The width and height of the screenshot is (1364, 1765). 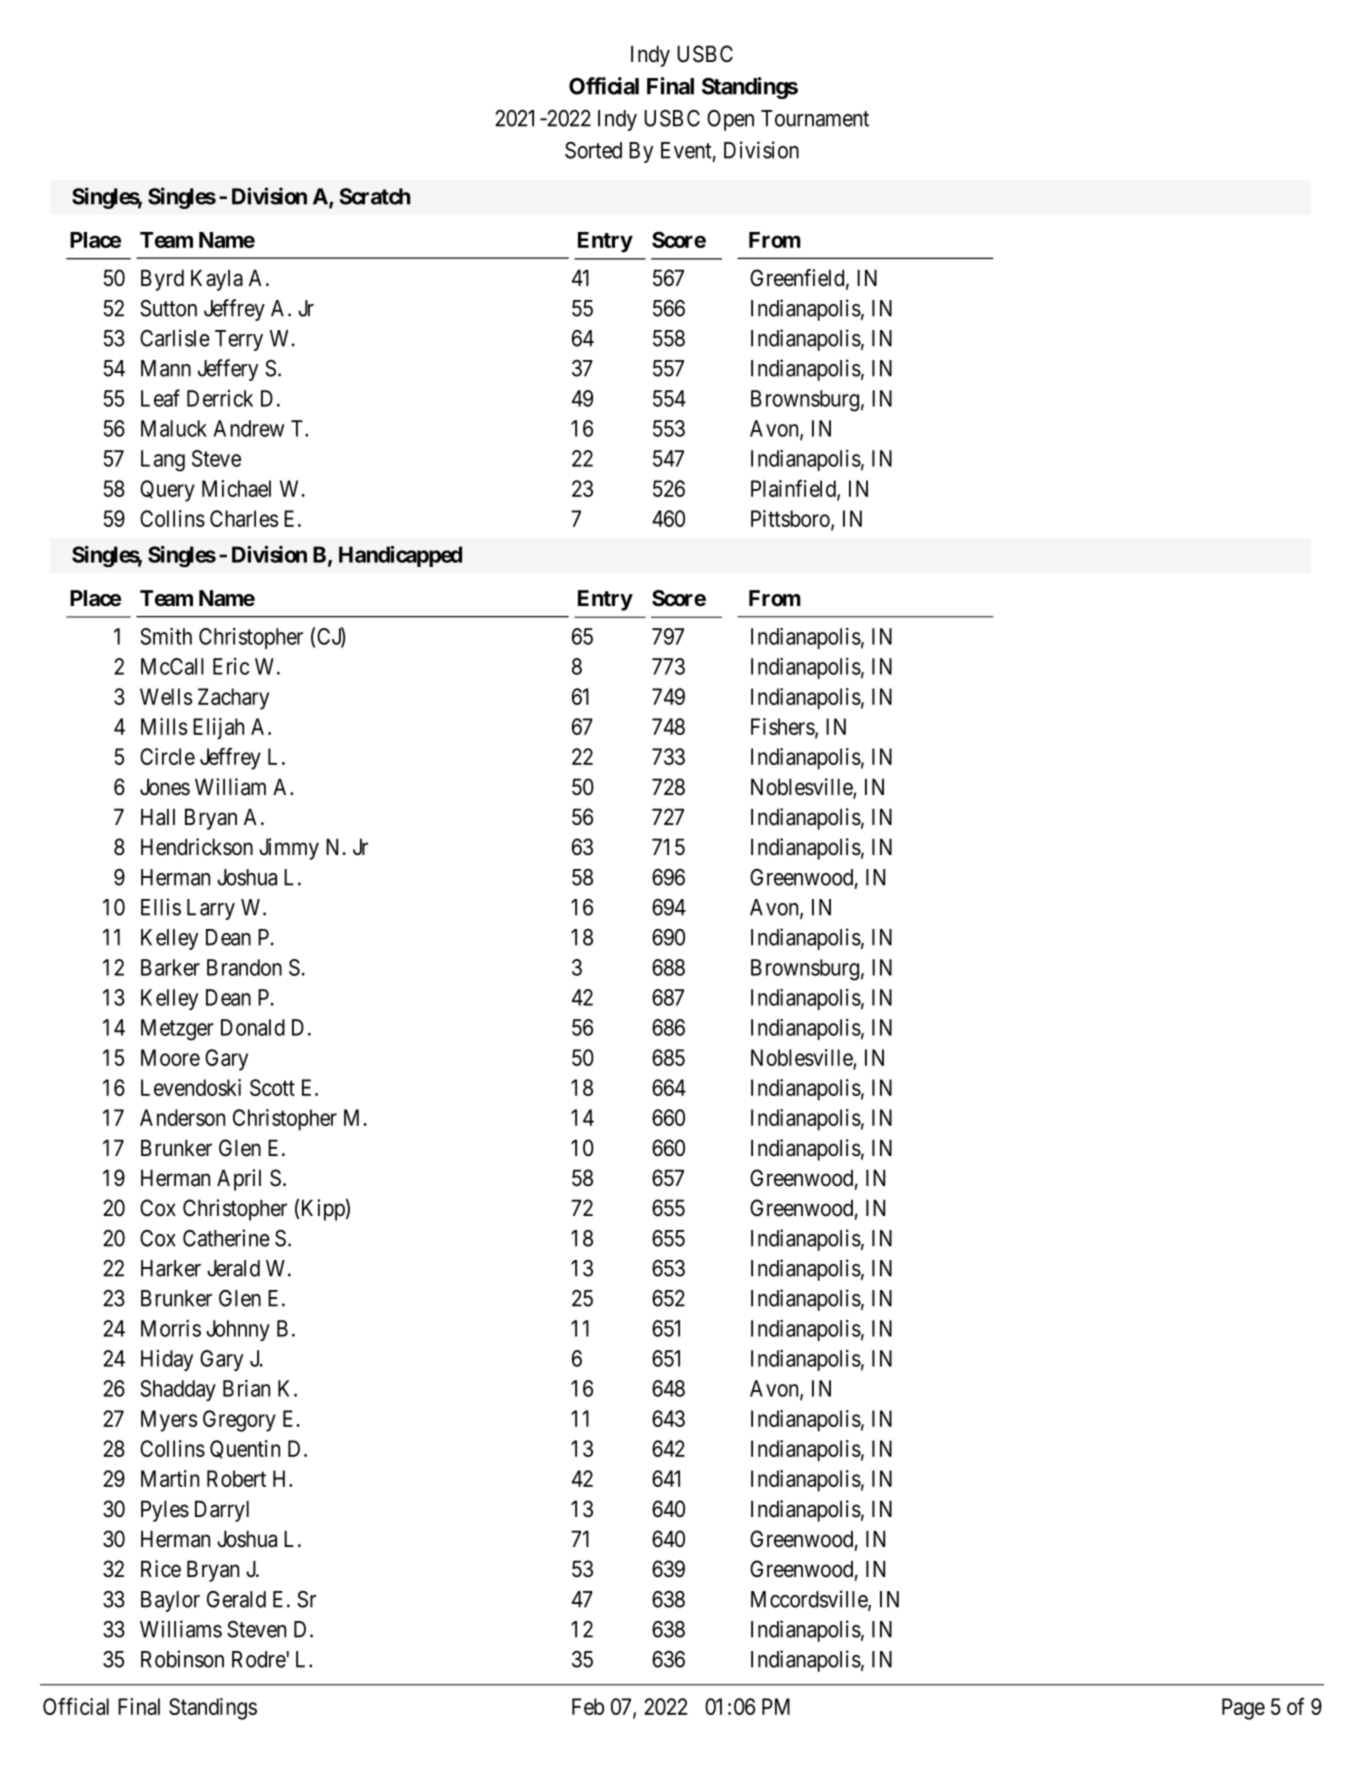 What do you see at coordinates (400, 556) in the screenshot?
I see `Handicapped` at bounding box center [400, 556].
